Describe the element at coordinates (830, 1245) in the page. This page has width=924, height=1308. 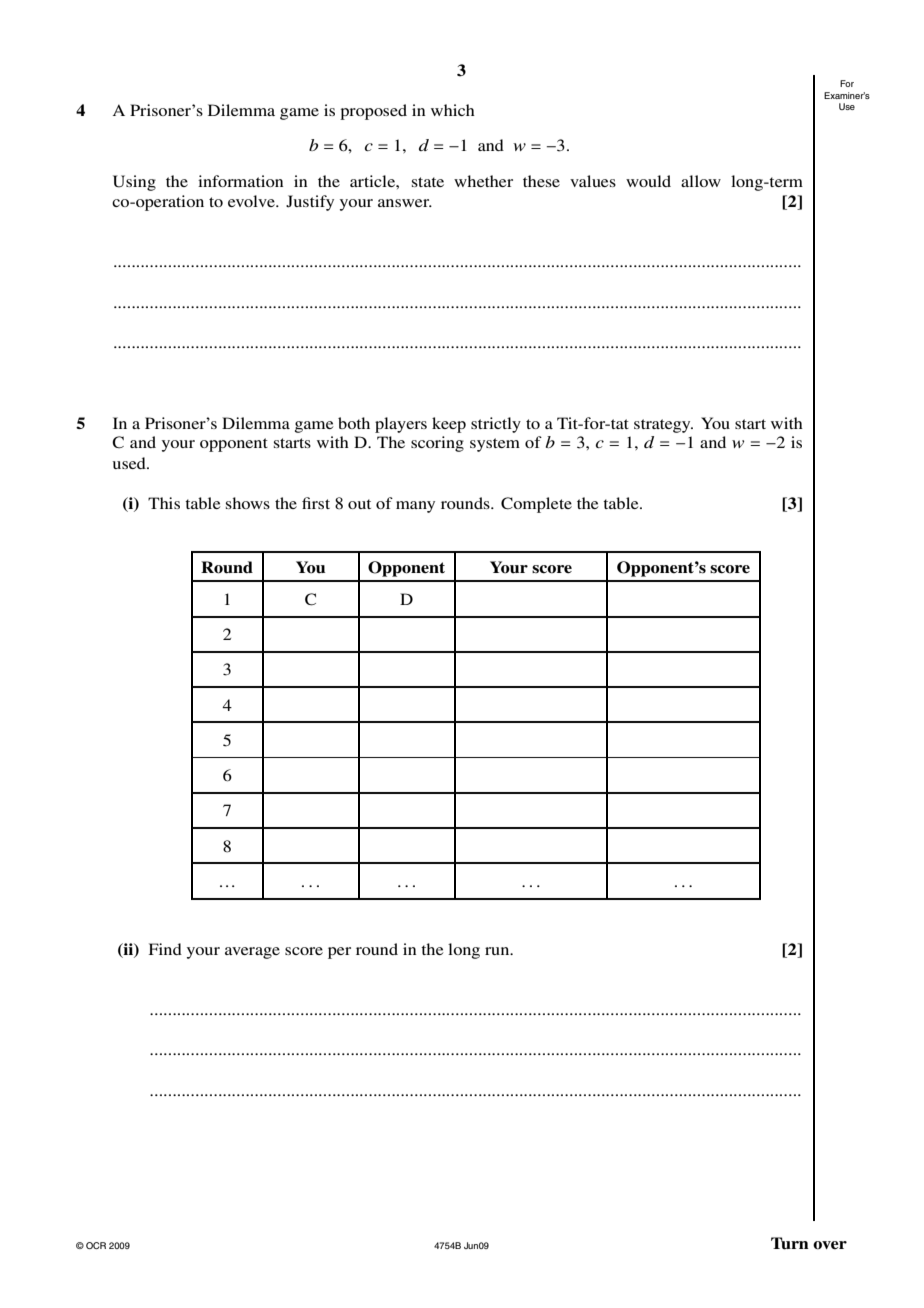
I see `over` at that location.
